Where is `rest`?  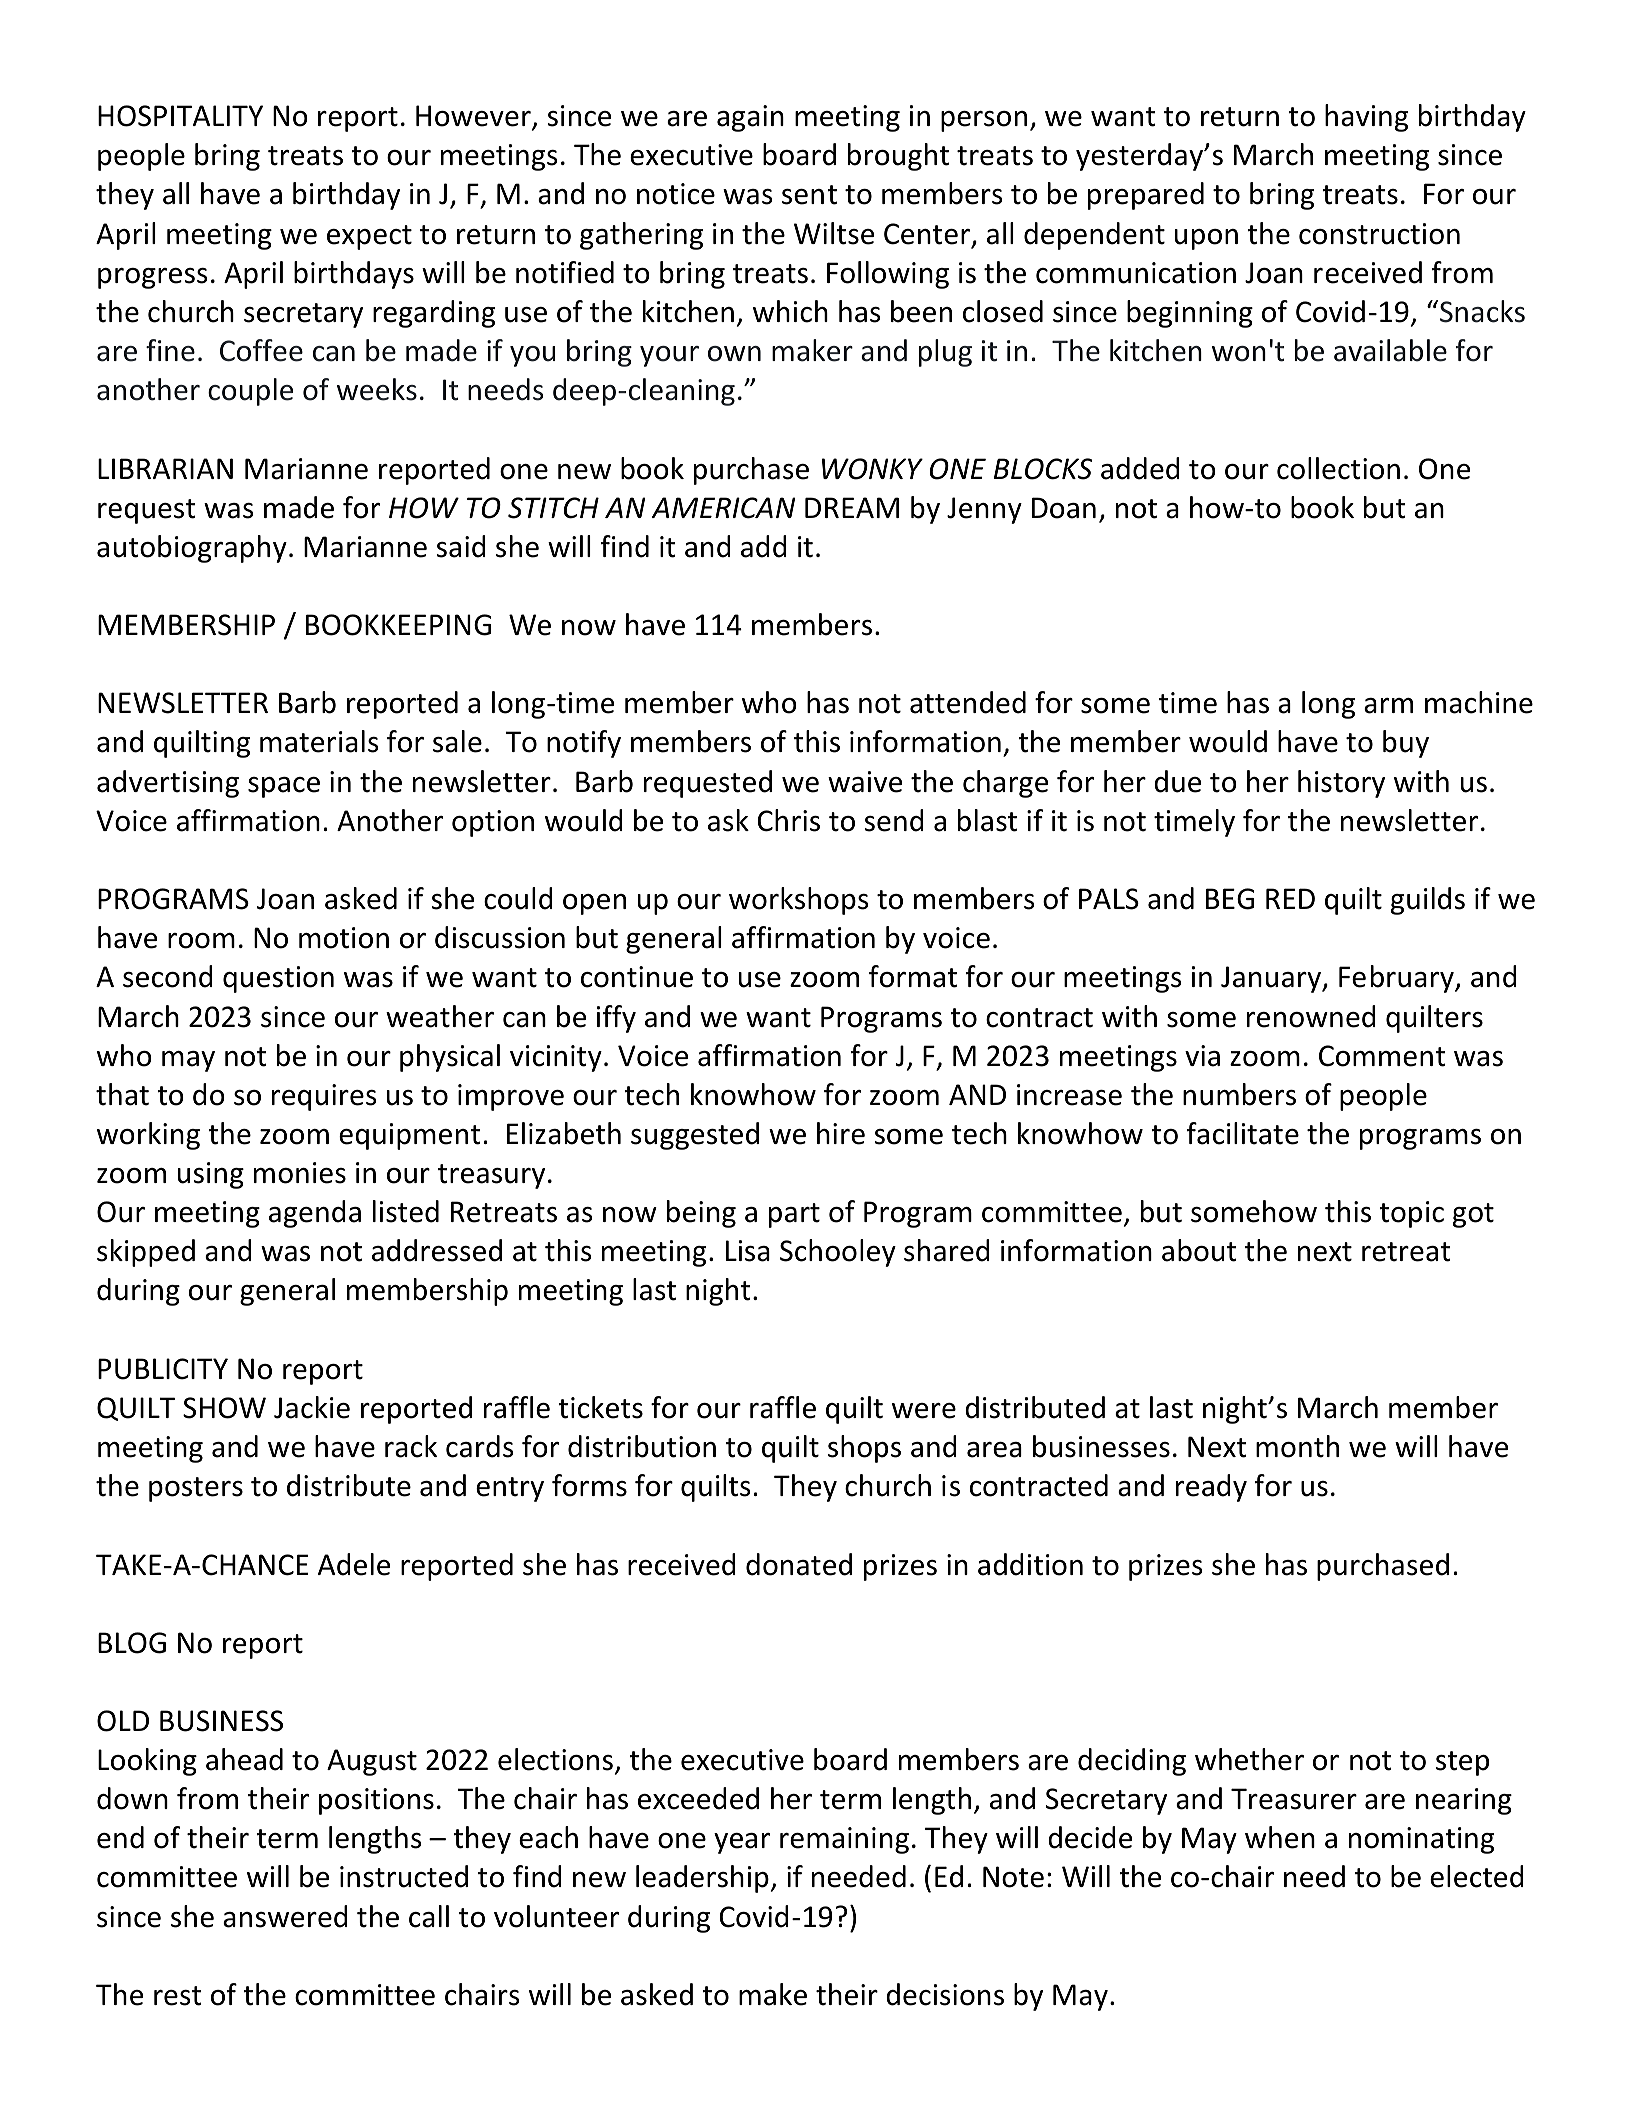 rest is located at coordinates (178, 1996).
